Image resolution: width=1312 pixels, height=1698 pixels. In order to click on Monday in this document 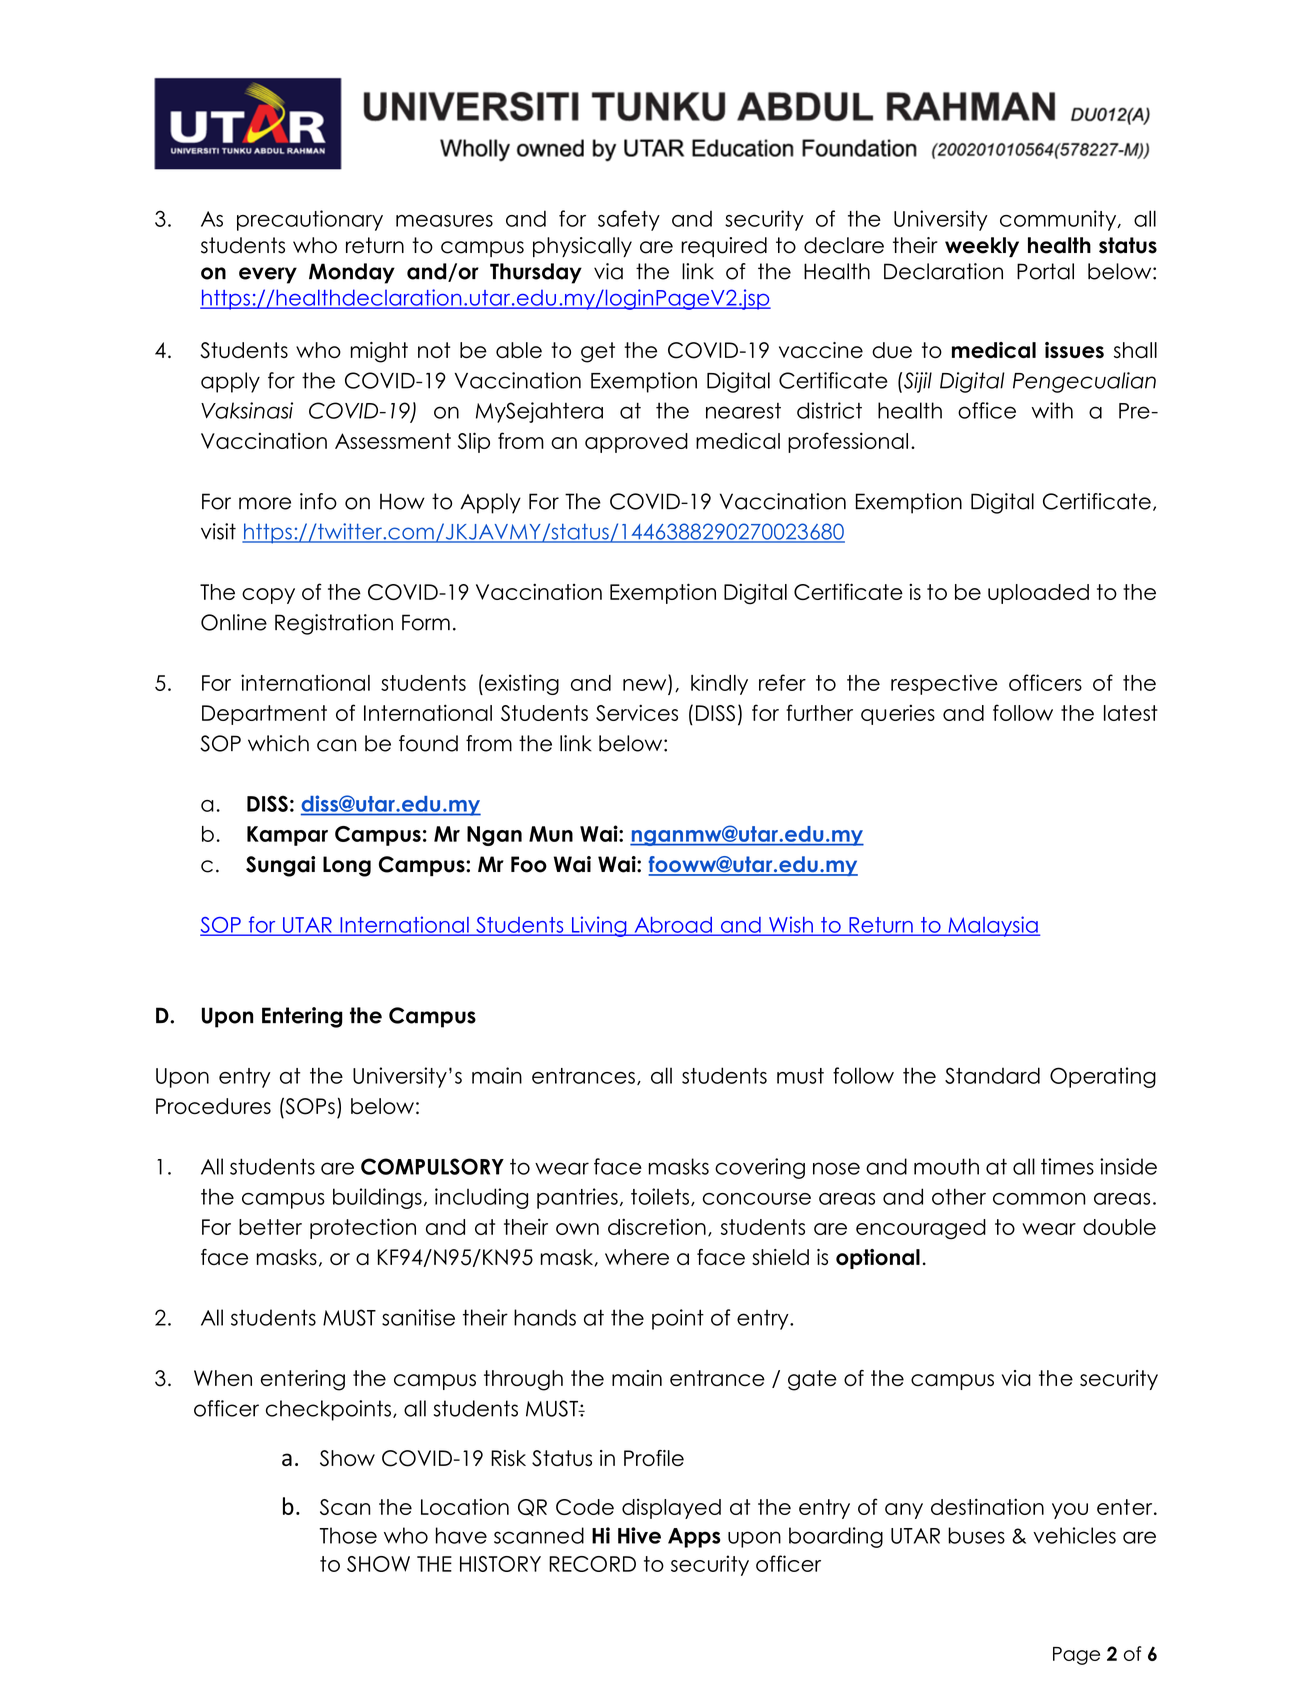, I will do `click(352, 273)`.
